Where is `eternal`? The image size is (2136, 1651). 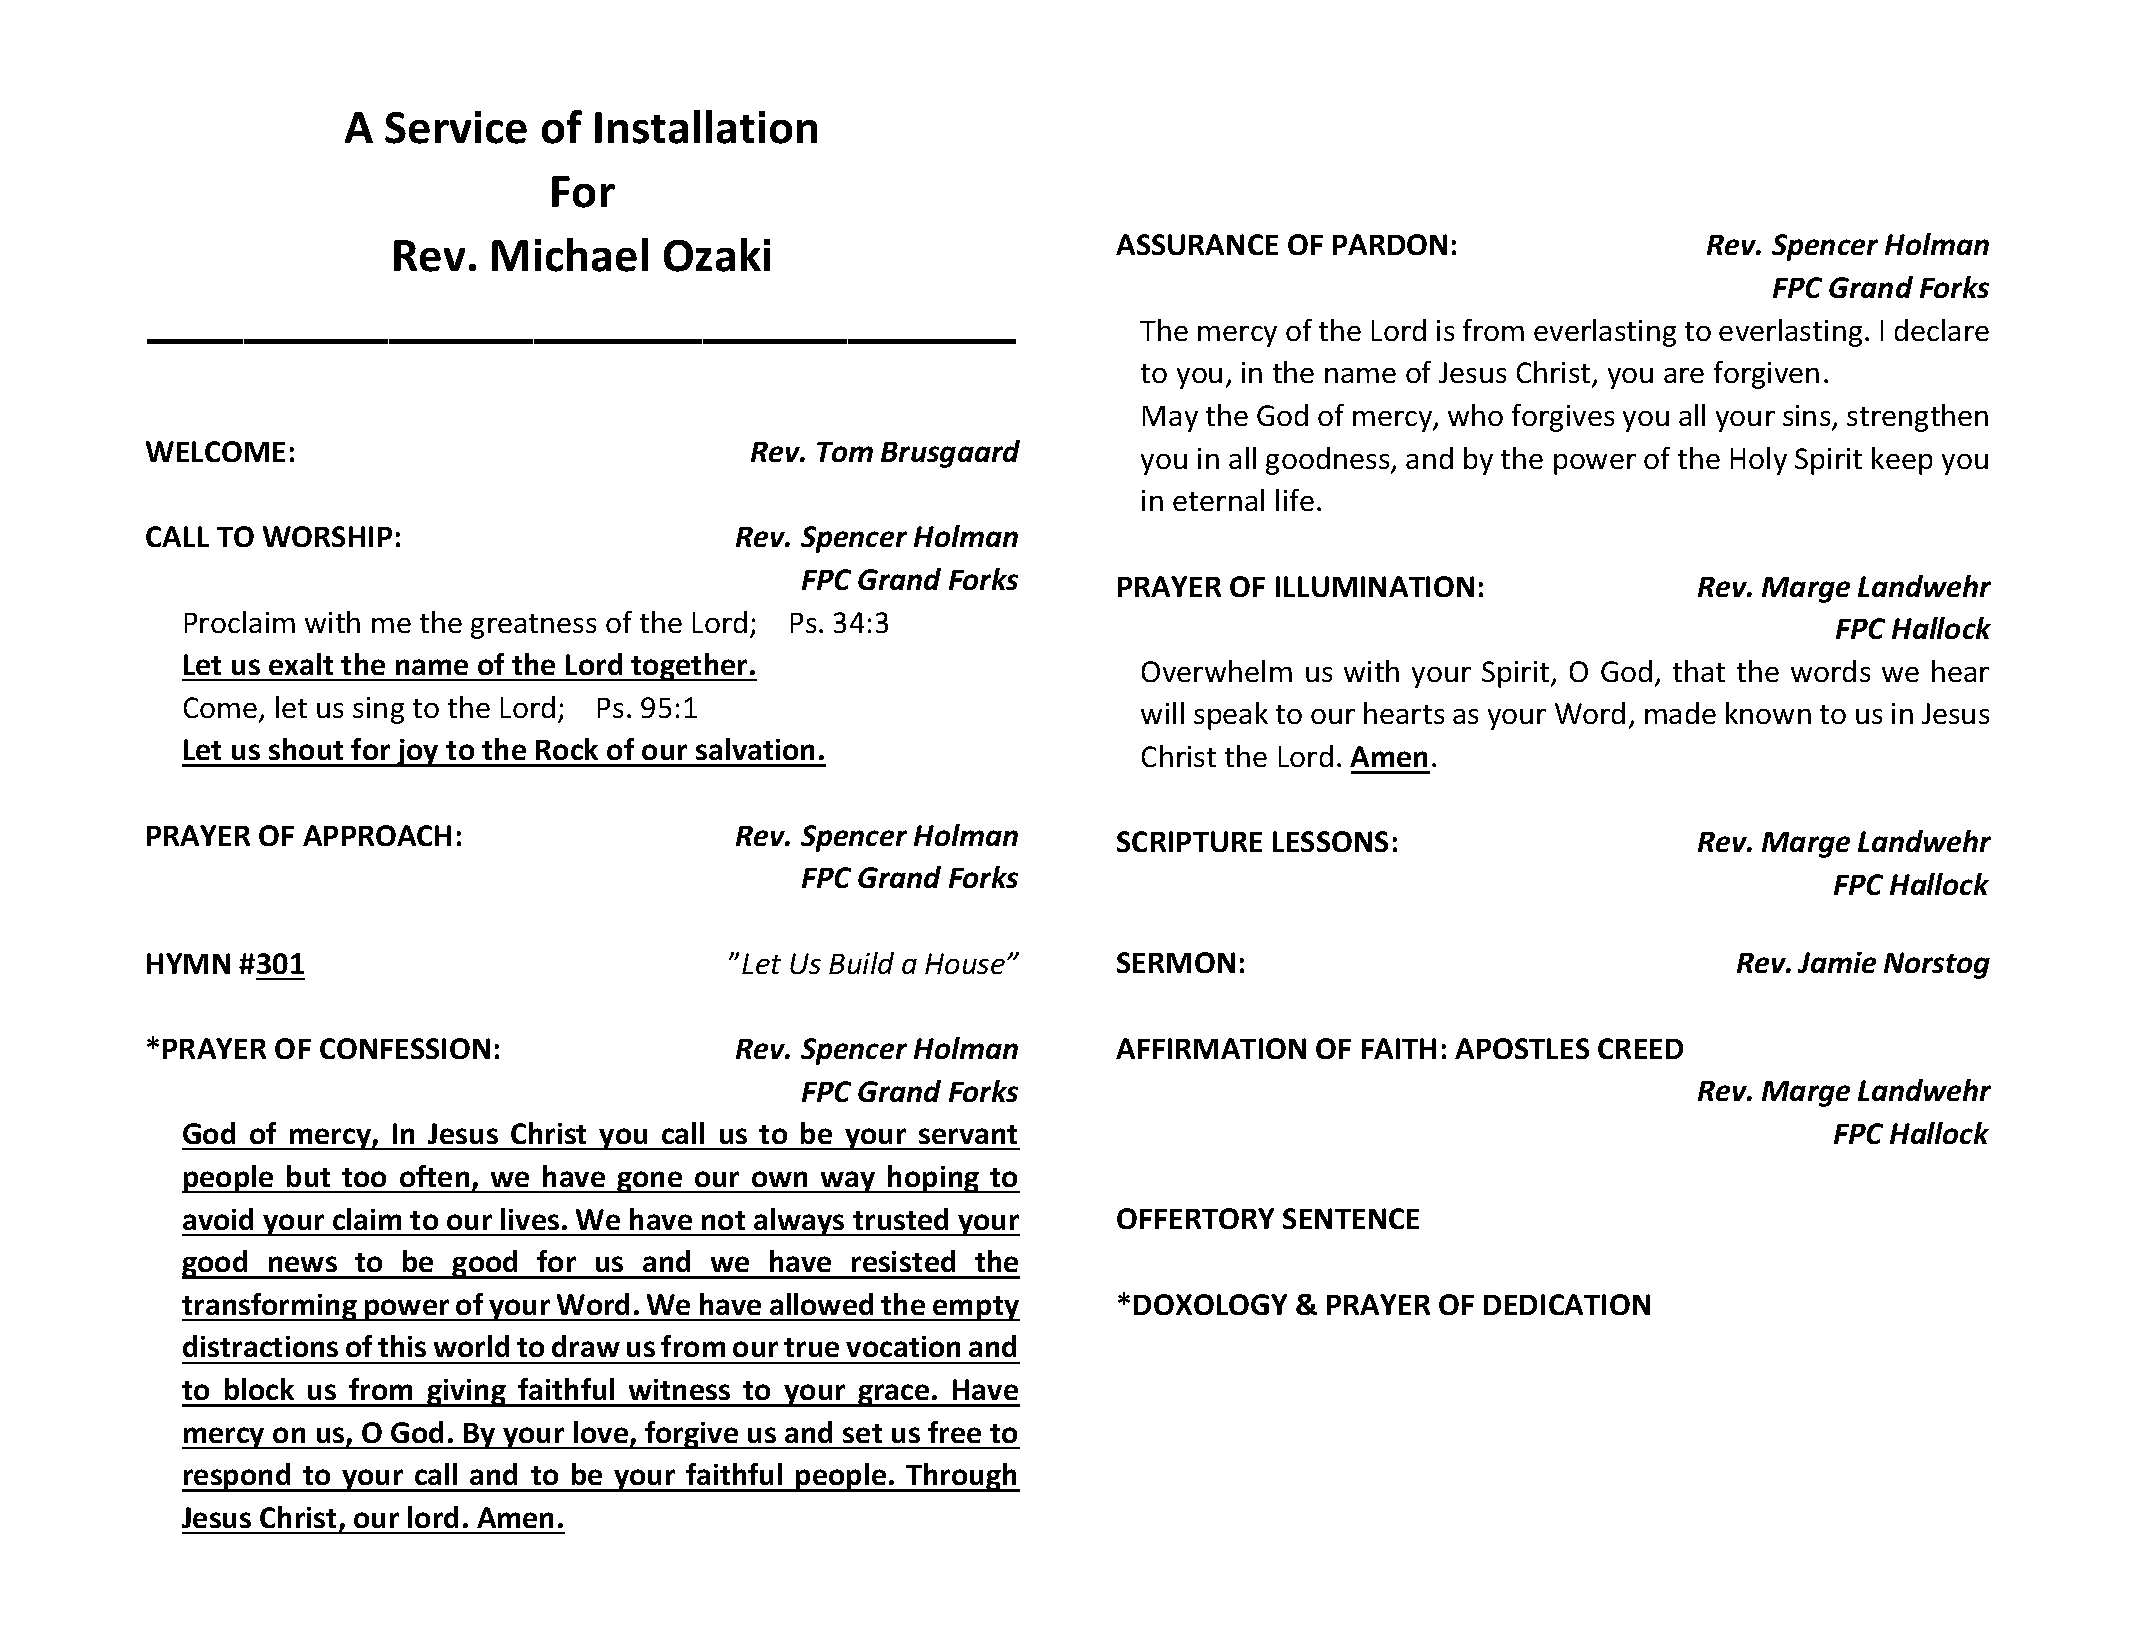 eternal is located at coordinates (1218, 500).
